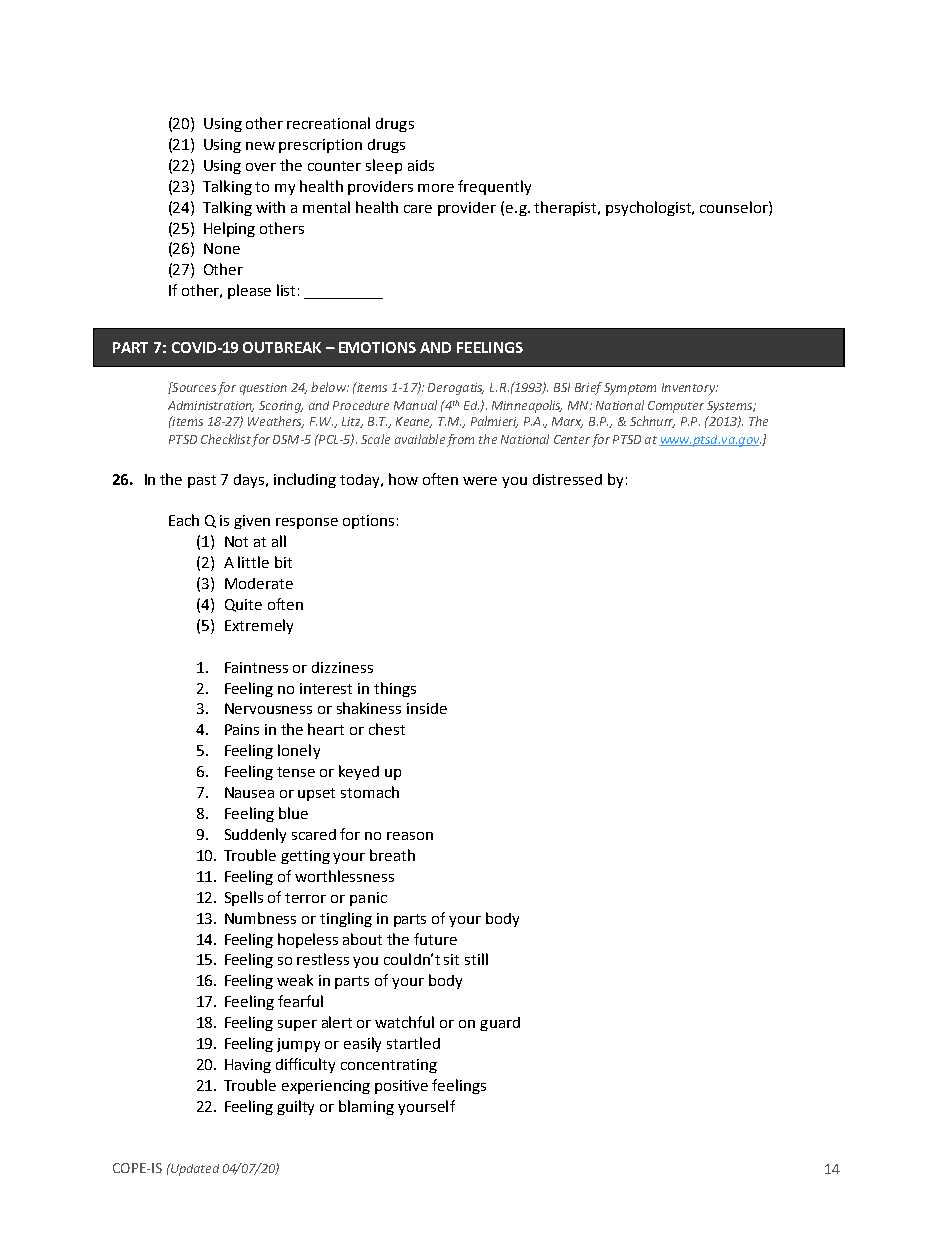 This document has height=1233, width=952. What do you see at coordinates (500, 1024) in the document?
I see `guard` at bounding box center [500, 1024].
